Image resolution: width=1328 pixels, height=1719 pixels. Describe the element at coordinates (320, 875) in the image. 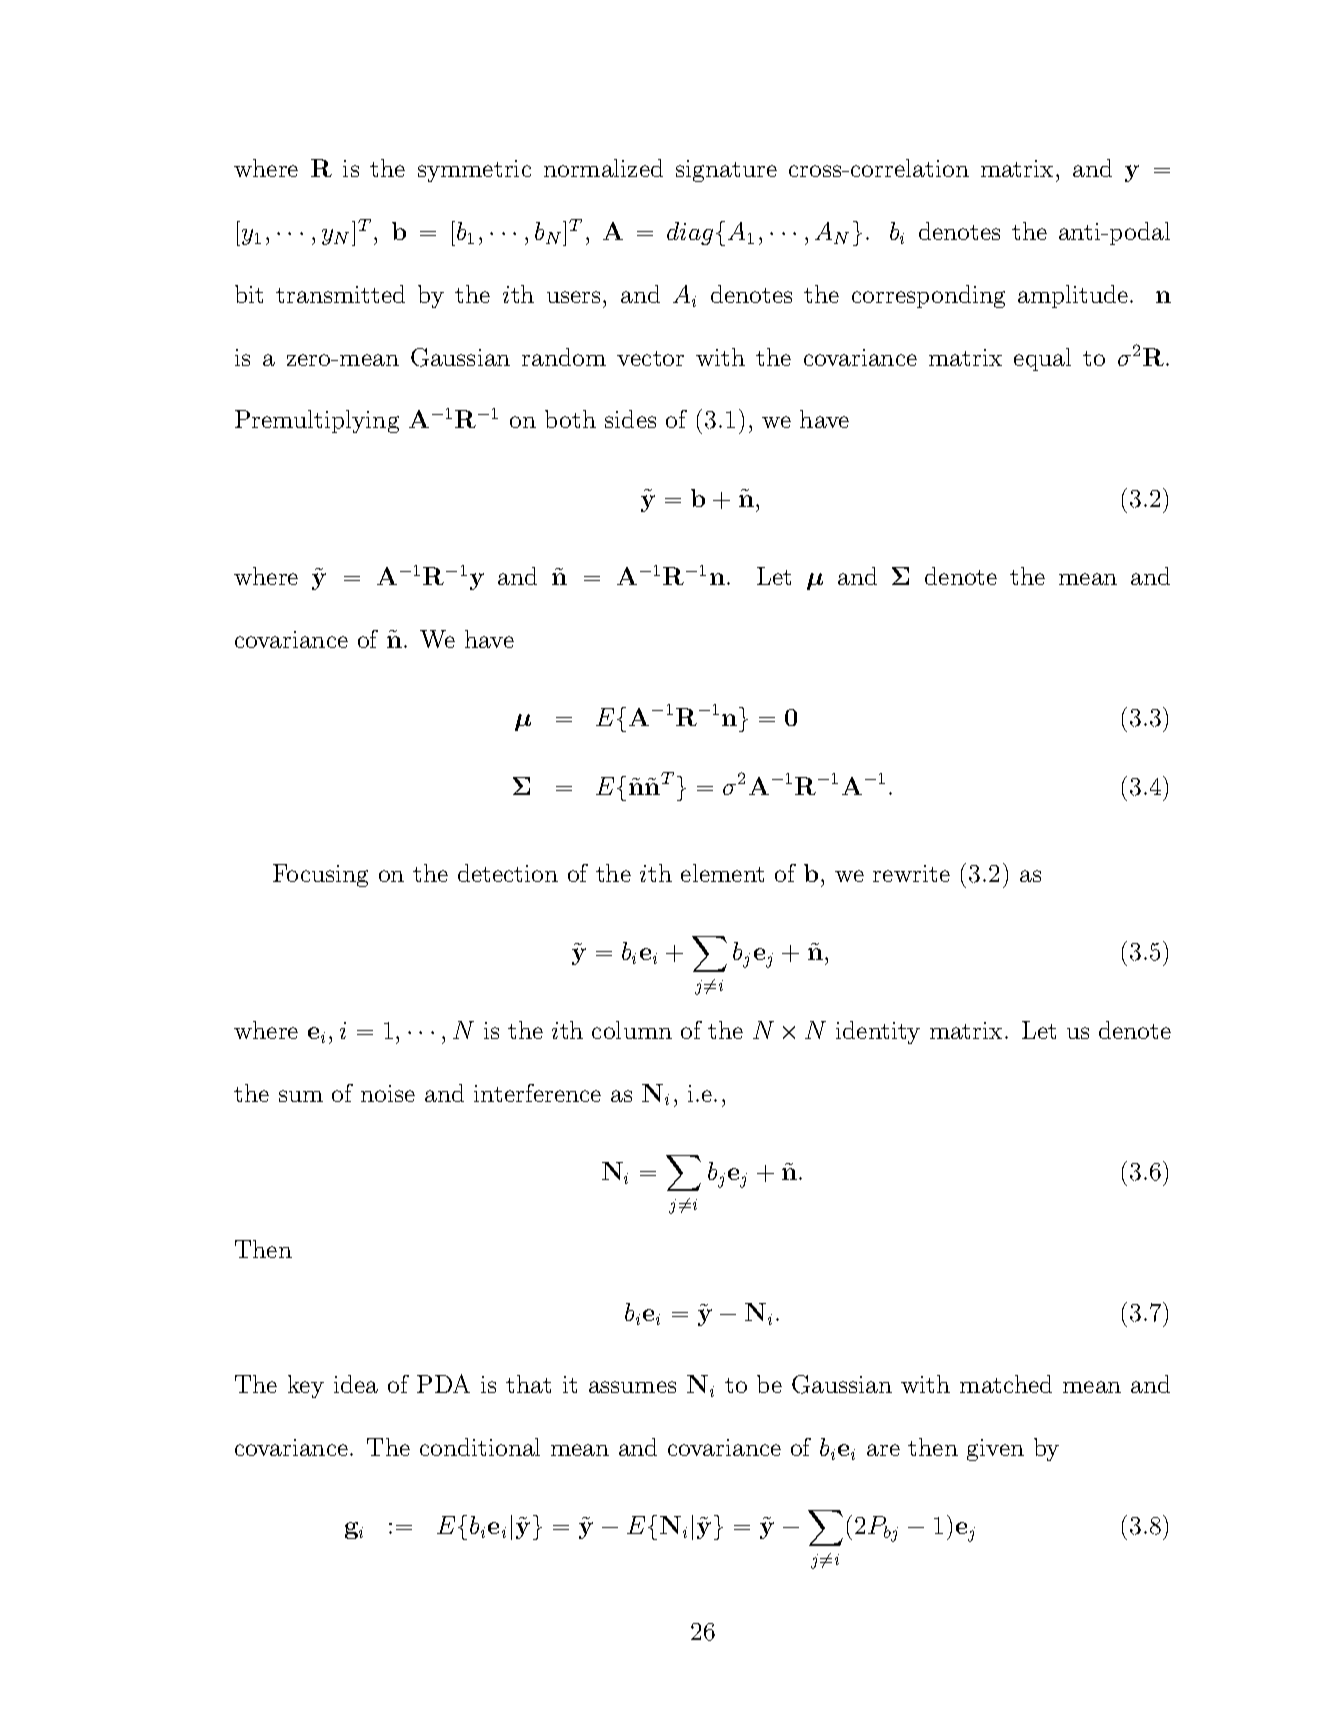

I see `Focusing` at that location.
